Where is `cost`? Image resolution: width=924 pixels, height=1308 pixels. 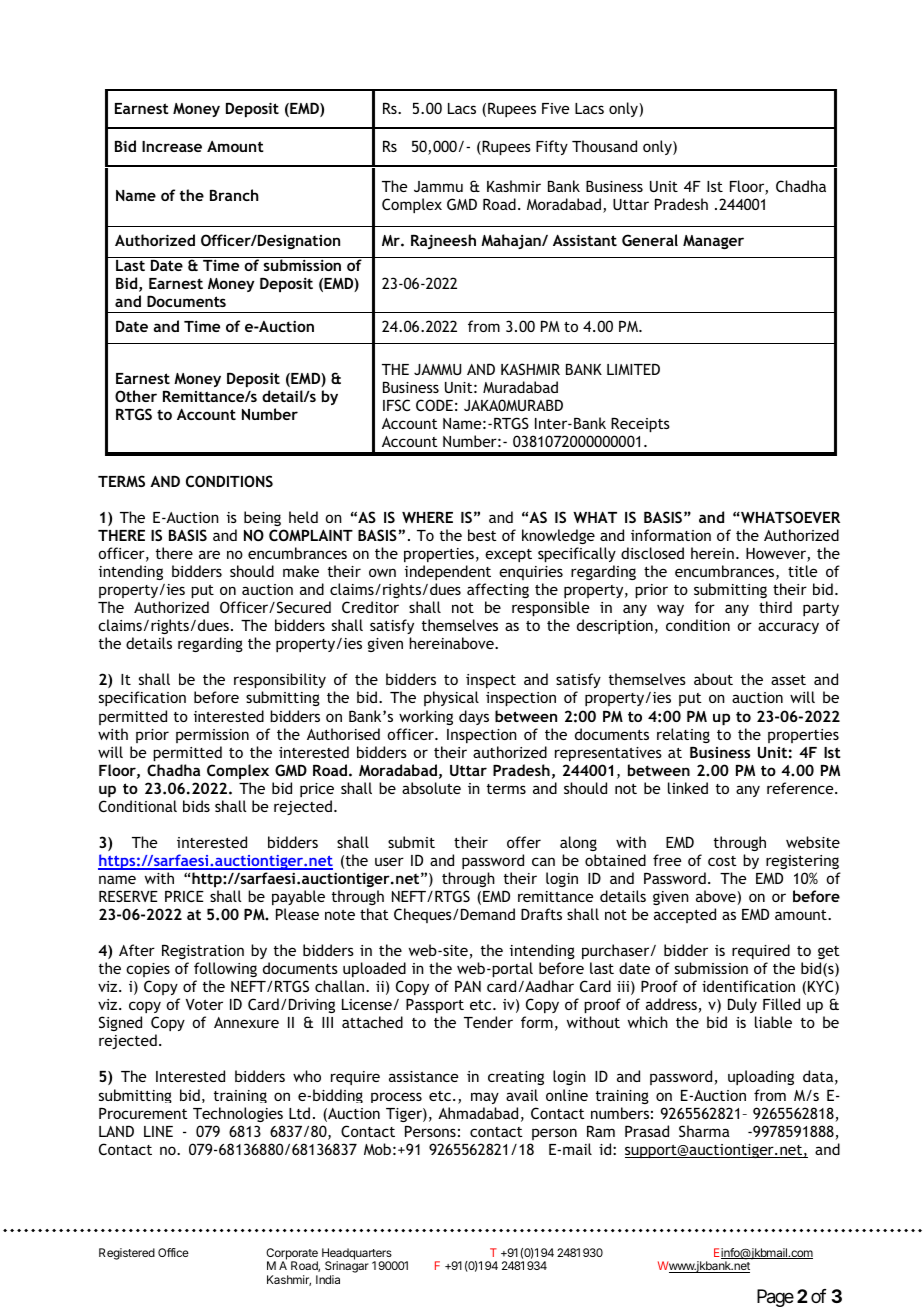
cost is located at coordinates (722, 861).
